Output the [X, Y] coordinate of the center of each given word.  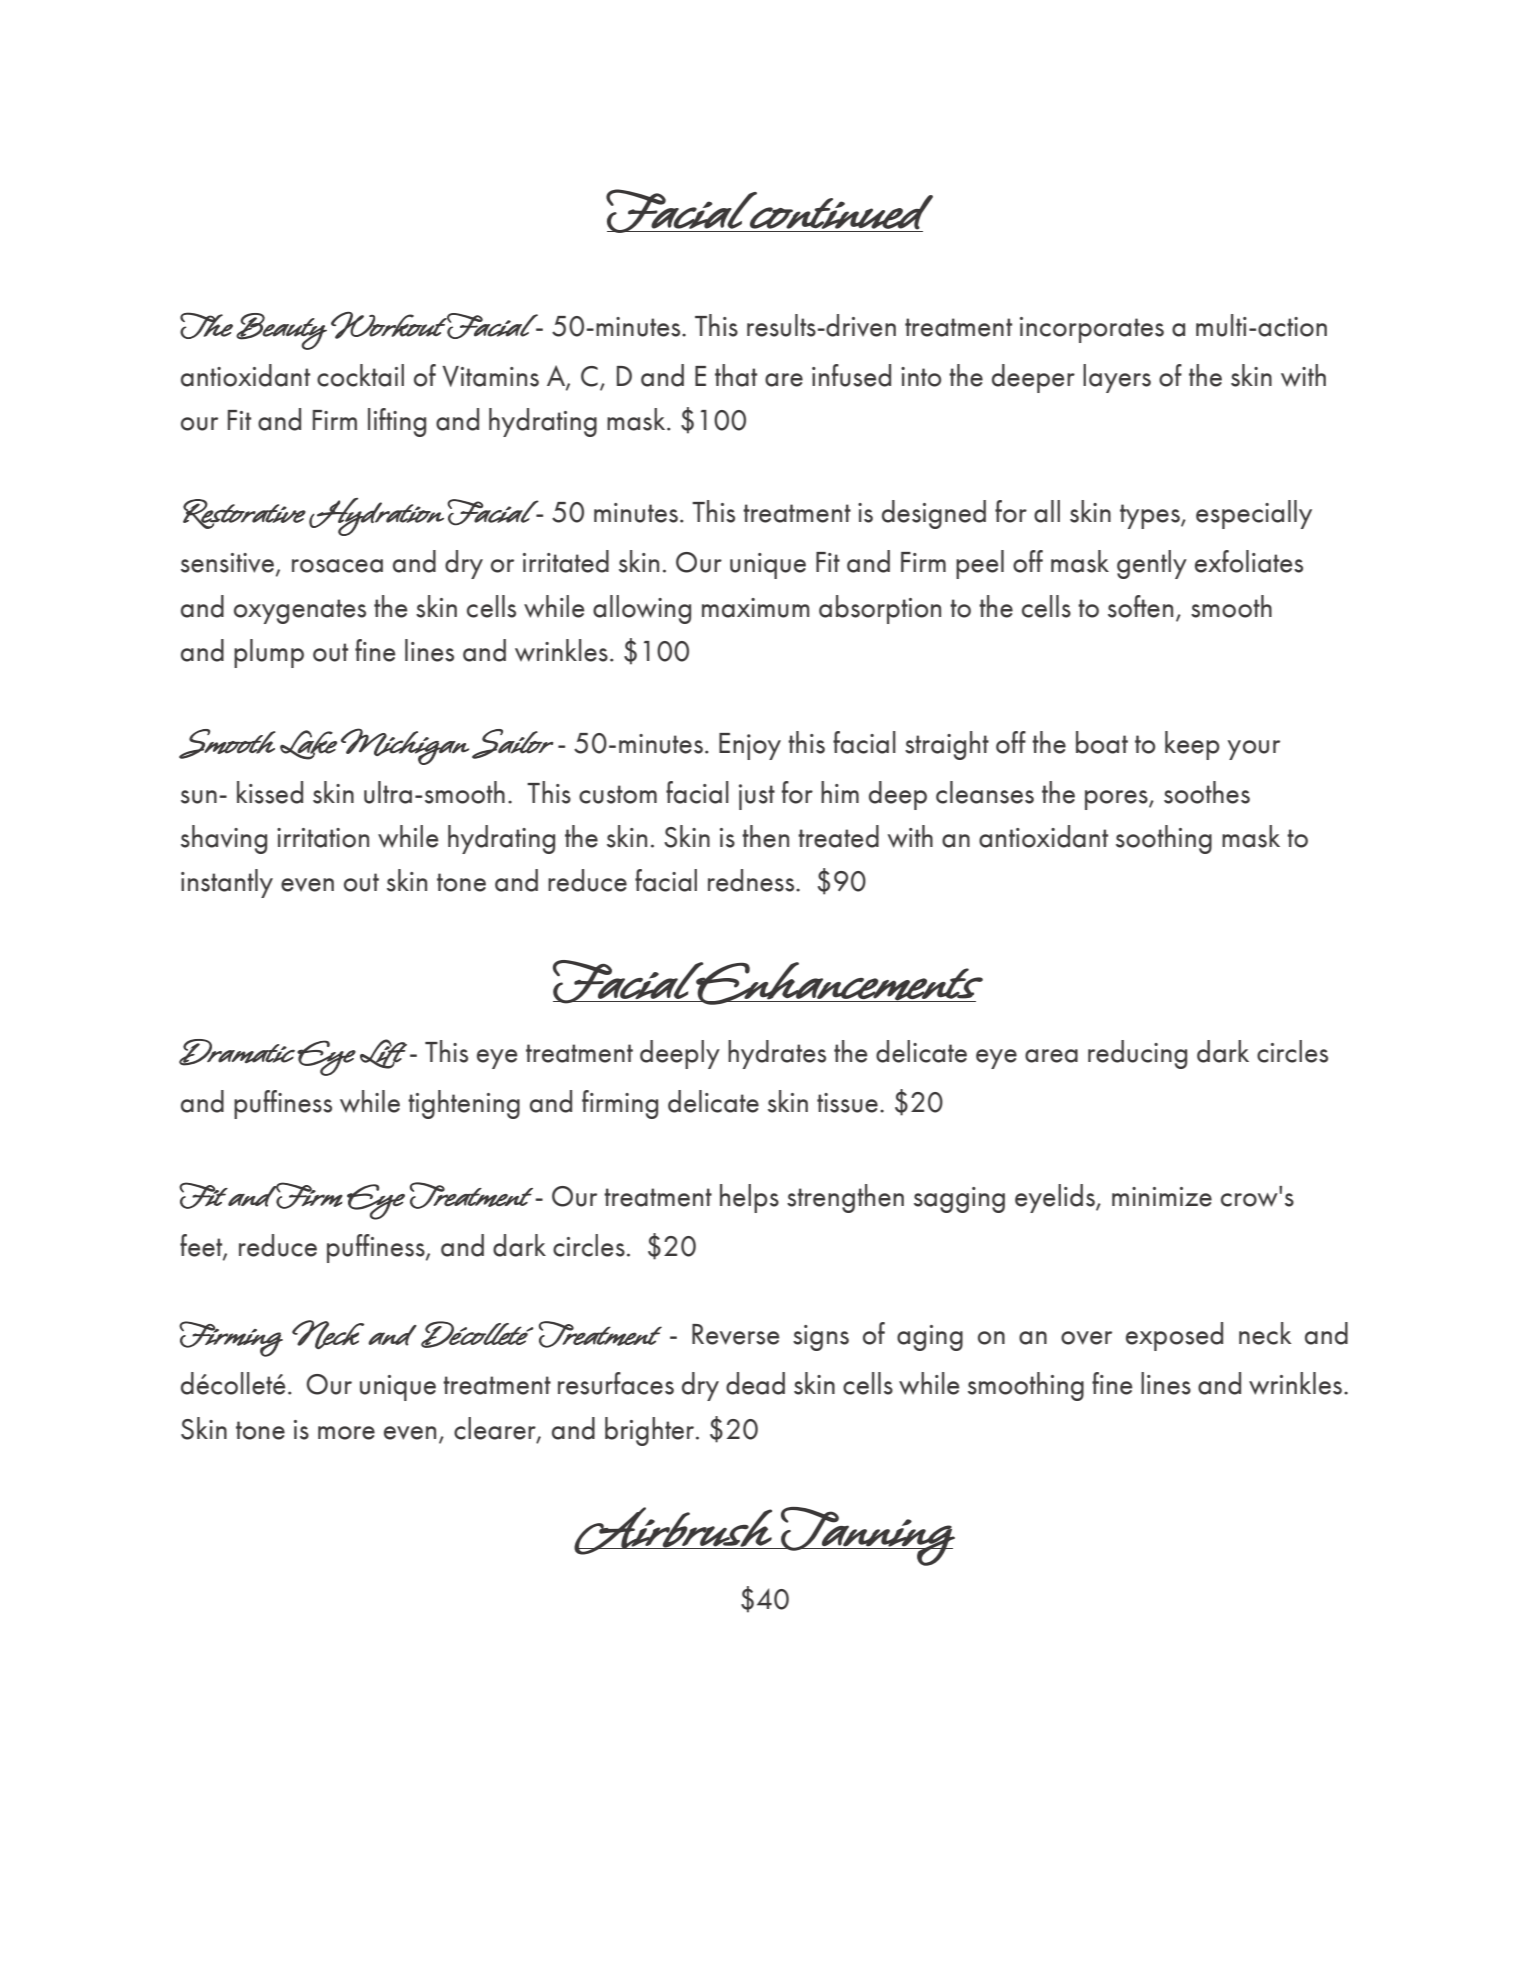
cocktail [360, 375]
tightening [464, 1104]
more [346, 1433]
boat [1102, 742]
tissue [847, 1103]
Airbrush [674, 1531]
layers [1117, 378]
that [736, 375]
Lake [308, 745]
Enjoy [750, 746]
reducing [1137, 1054]
